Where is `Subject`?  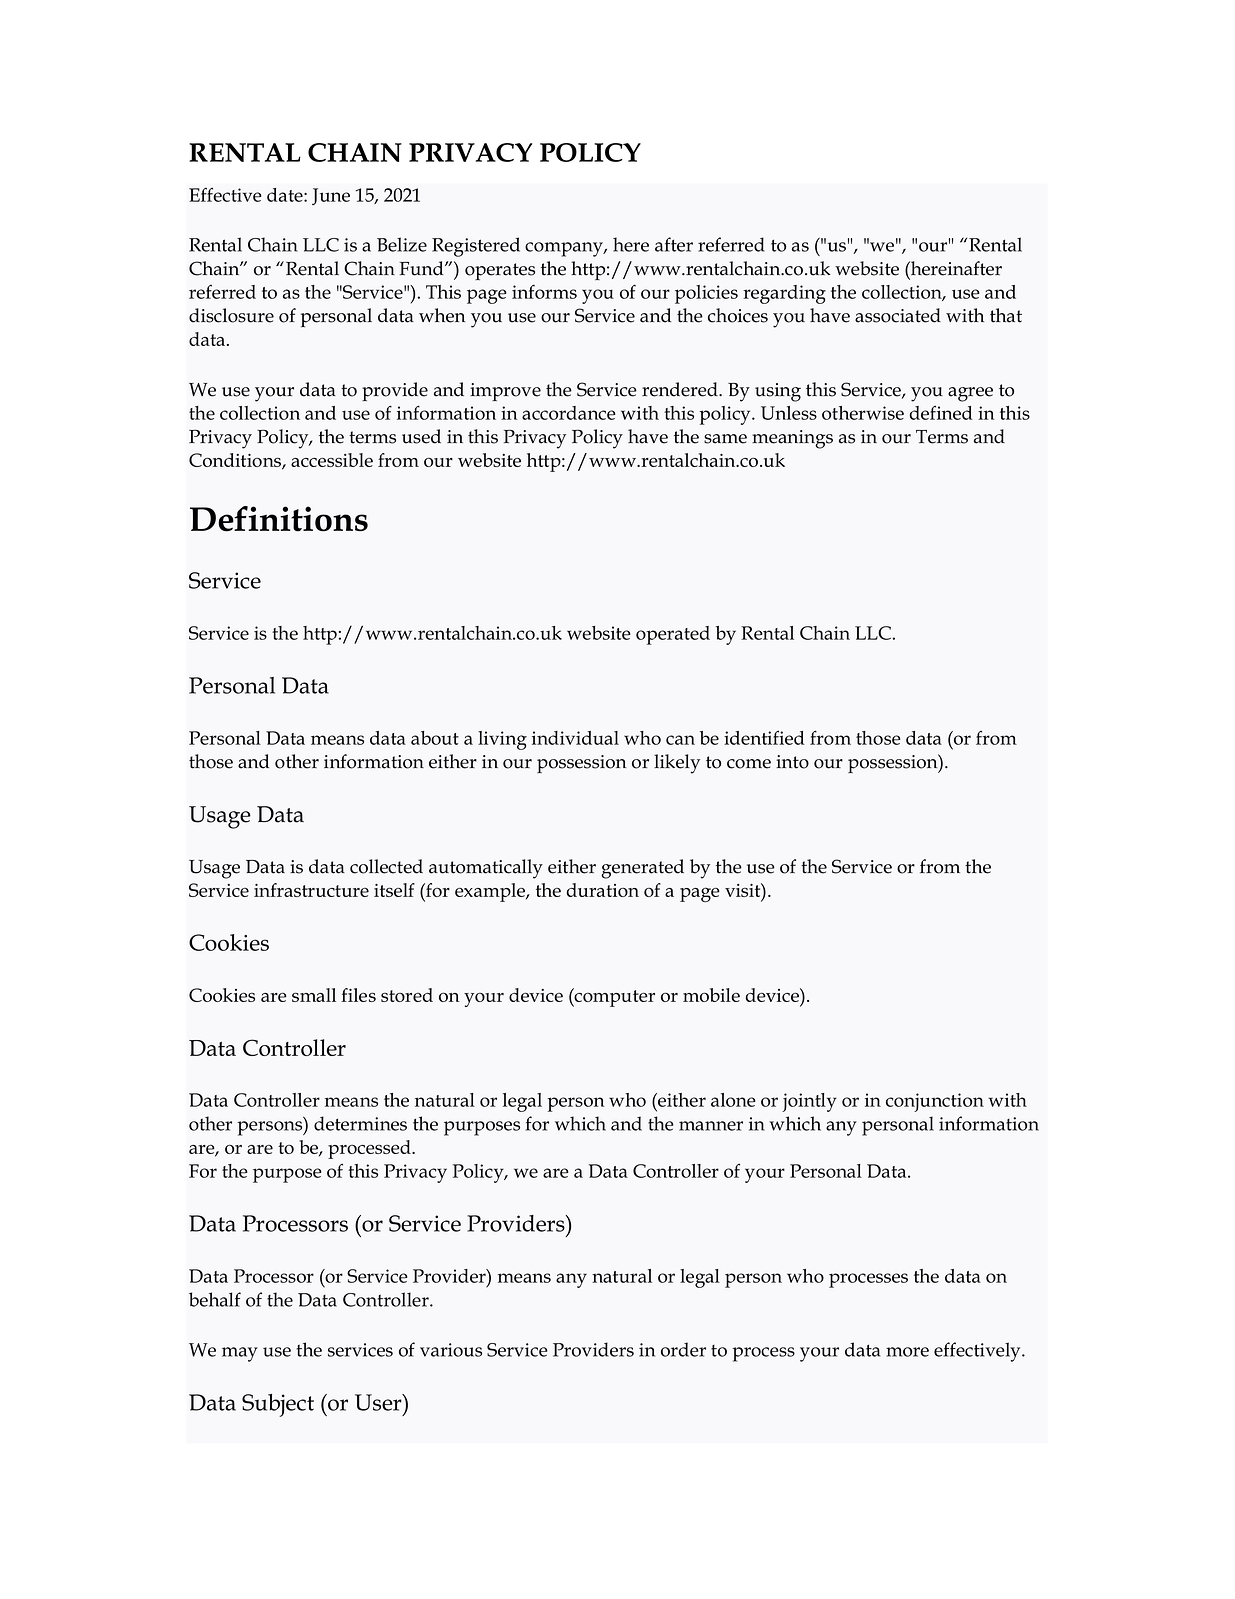
Subject is located at coordinates (278, 1405).
